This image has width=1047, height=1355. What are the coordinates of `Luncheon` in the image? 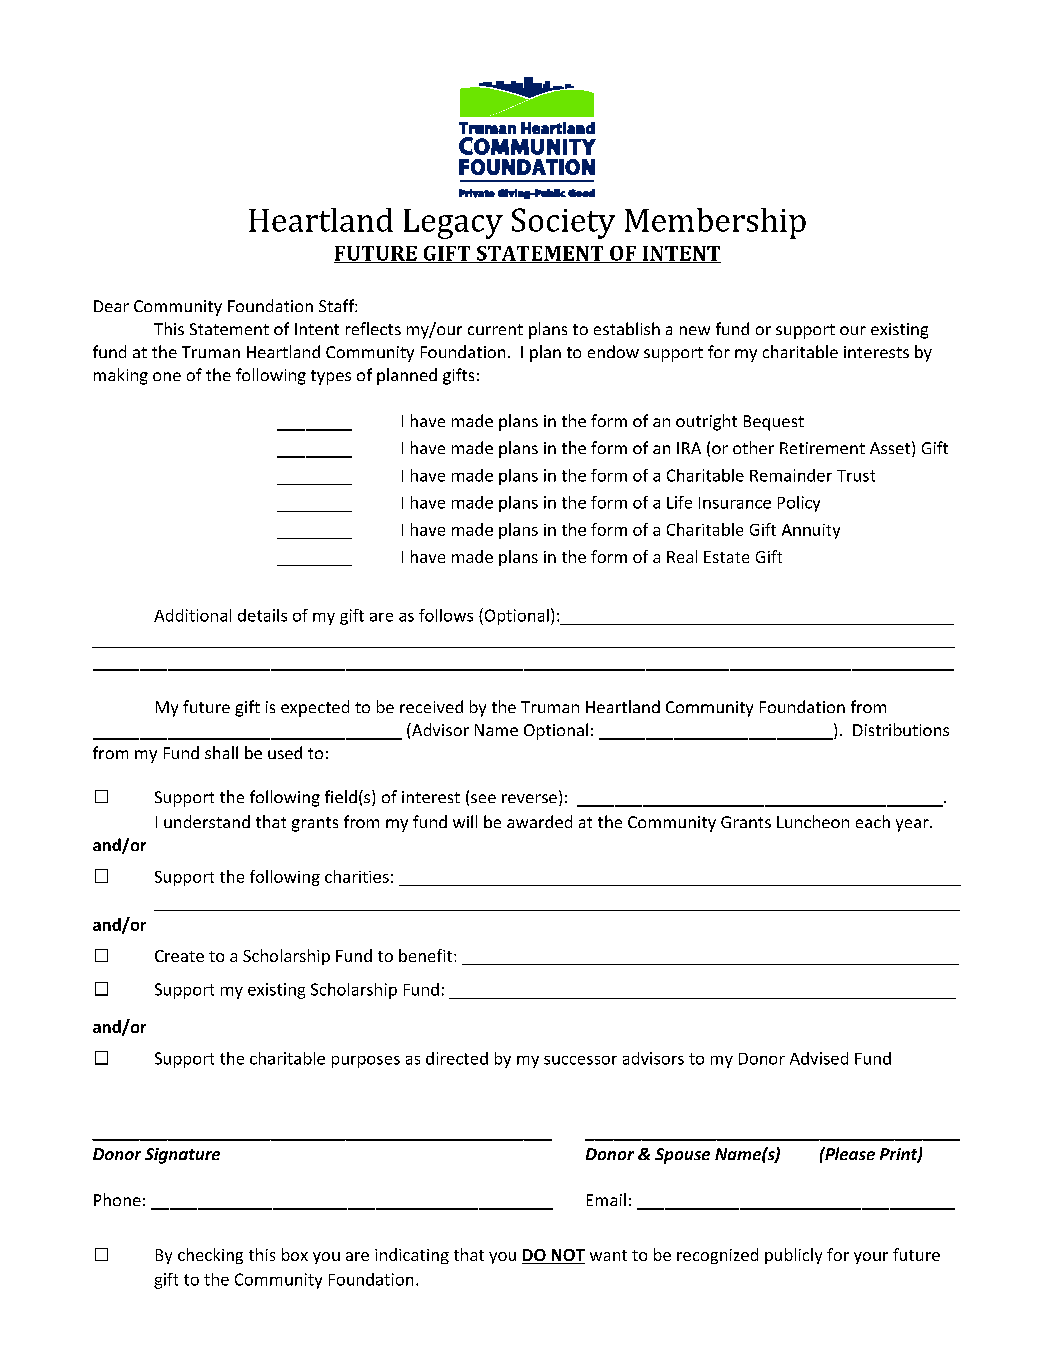 It's located at (813, 821).
